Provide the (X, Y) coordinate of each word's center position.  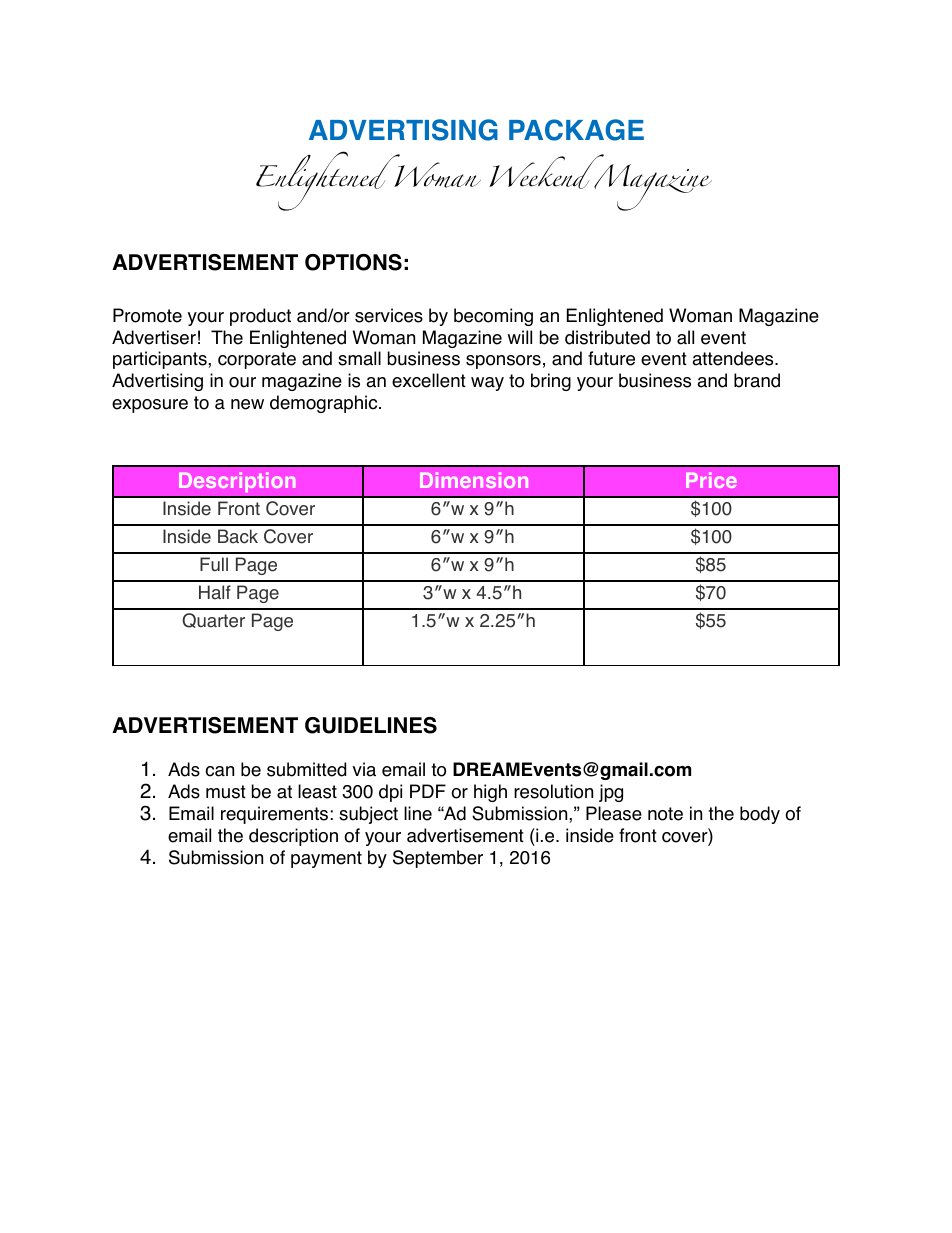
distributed (607, 337)
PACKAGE (576, 130)
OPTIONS (353, 262)
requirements (274, 815)
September (438, 859)
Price (711, 480)
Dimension (474, 480)
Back (238, 536)
